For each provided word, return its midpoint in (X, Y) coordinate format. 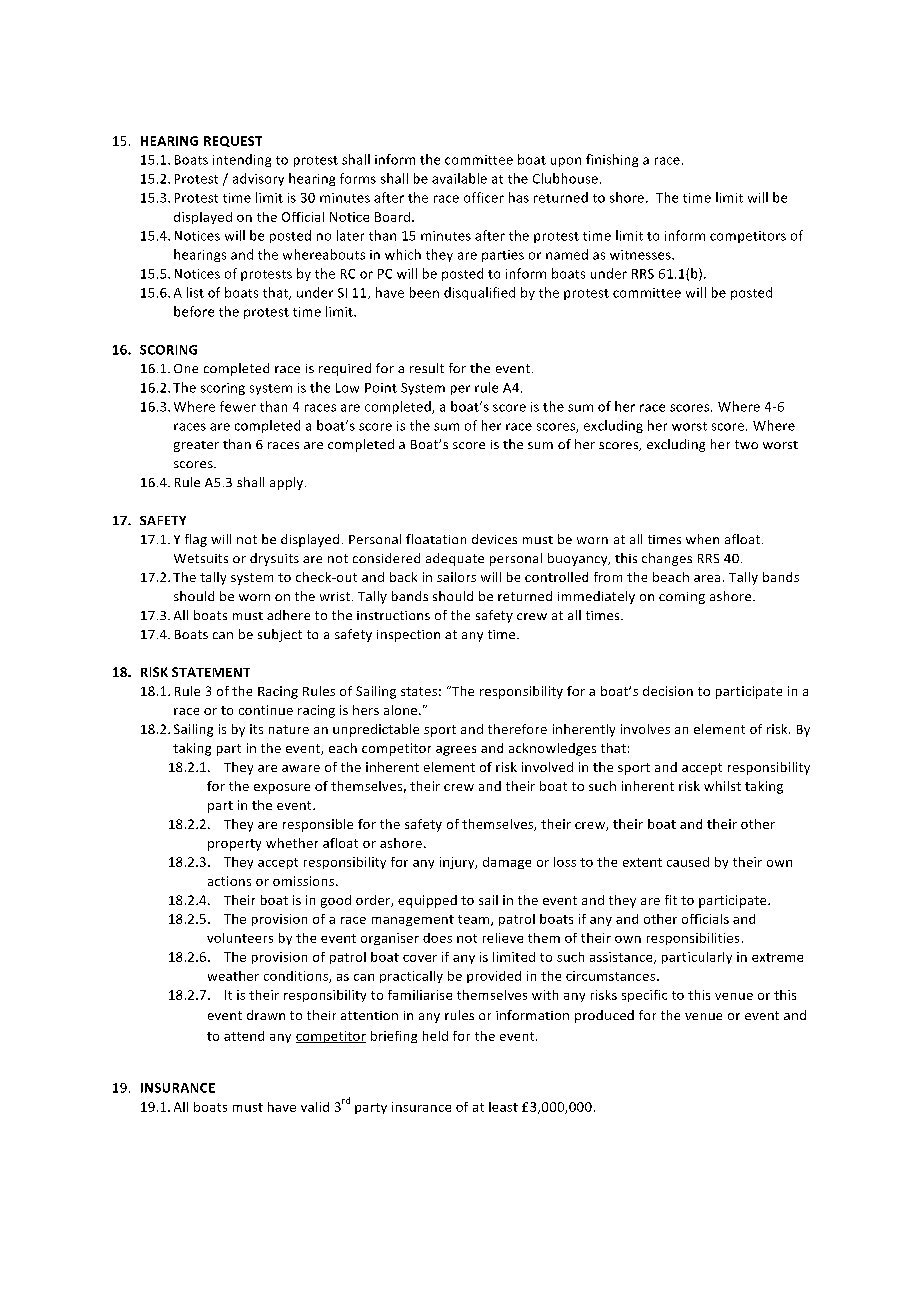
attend (244, 1036)
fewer (238, 406)
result (427, 368)
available (459, 178)
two (746, 444)
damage (507, 863)
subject (280, 635)
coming (682, 598)
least (503, 1107)
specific (644, 996)
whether (292, 843)
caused (688, 862)
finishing (612, 160)
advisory (258, 179)
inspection (408, 636)
